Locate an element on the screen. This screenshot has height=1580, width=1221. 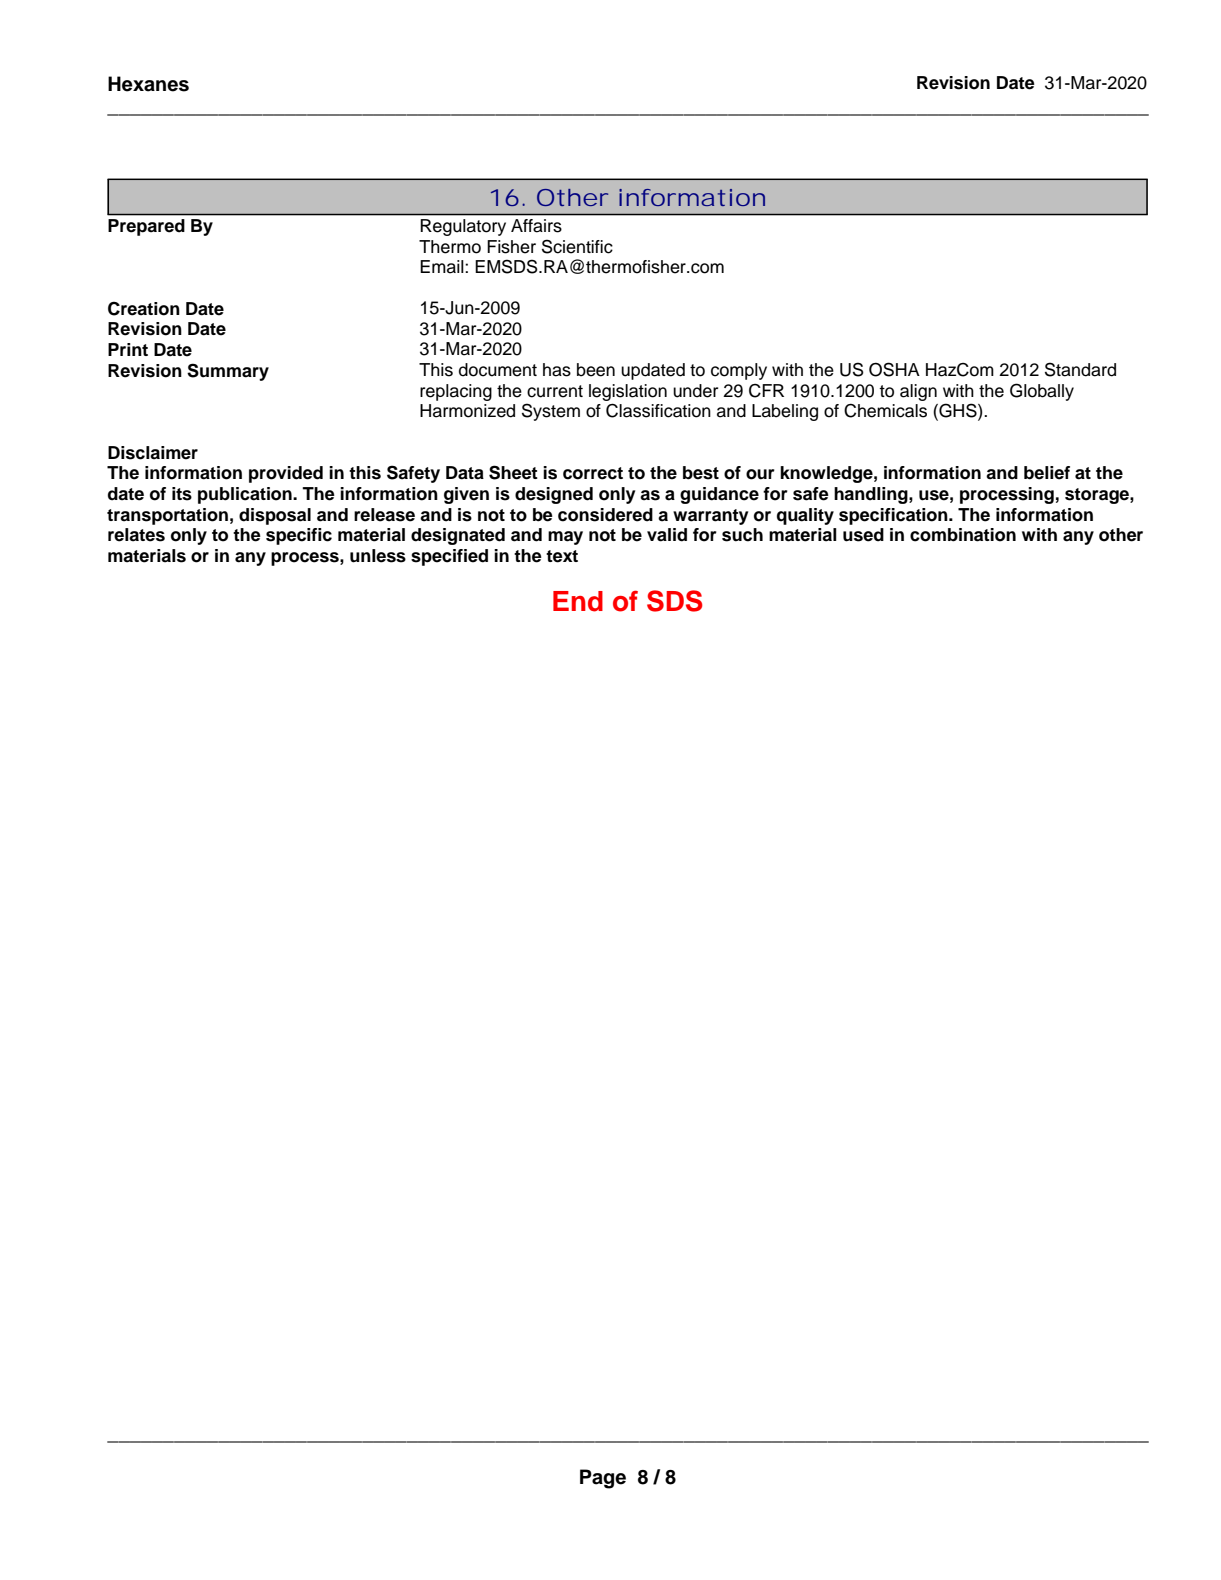
text is located at coordinates (562, 556).
